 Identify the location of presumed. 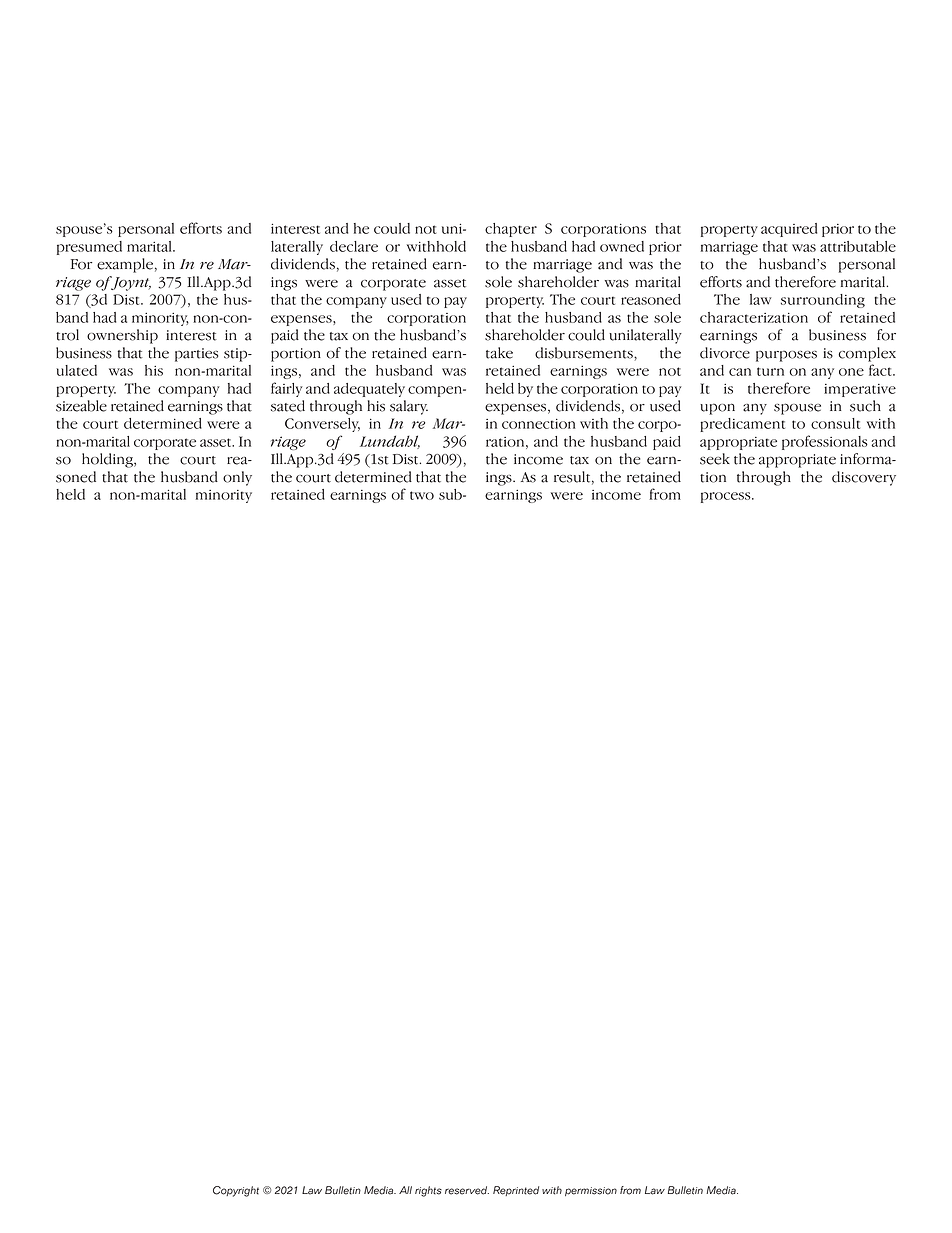
(89, 248).
